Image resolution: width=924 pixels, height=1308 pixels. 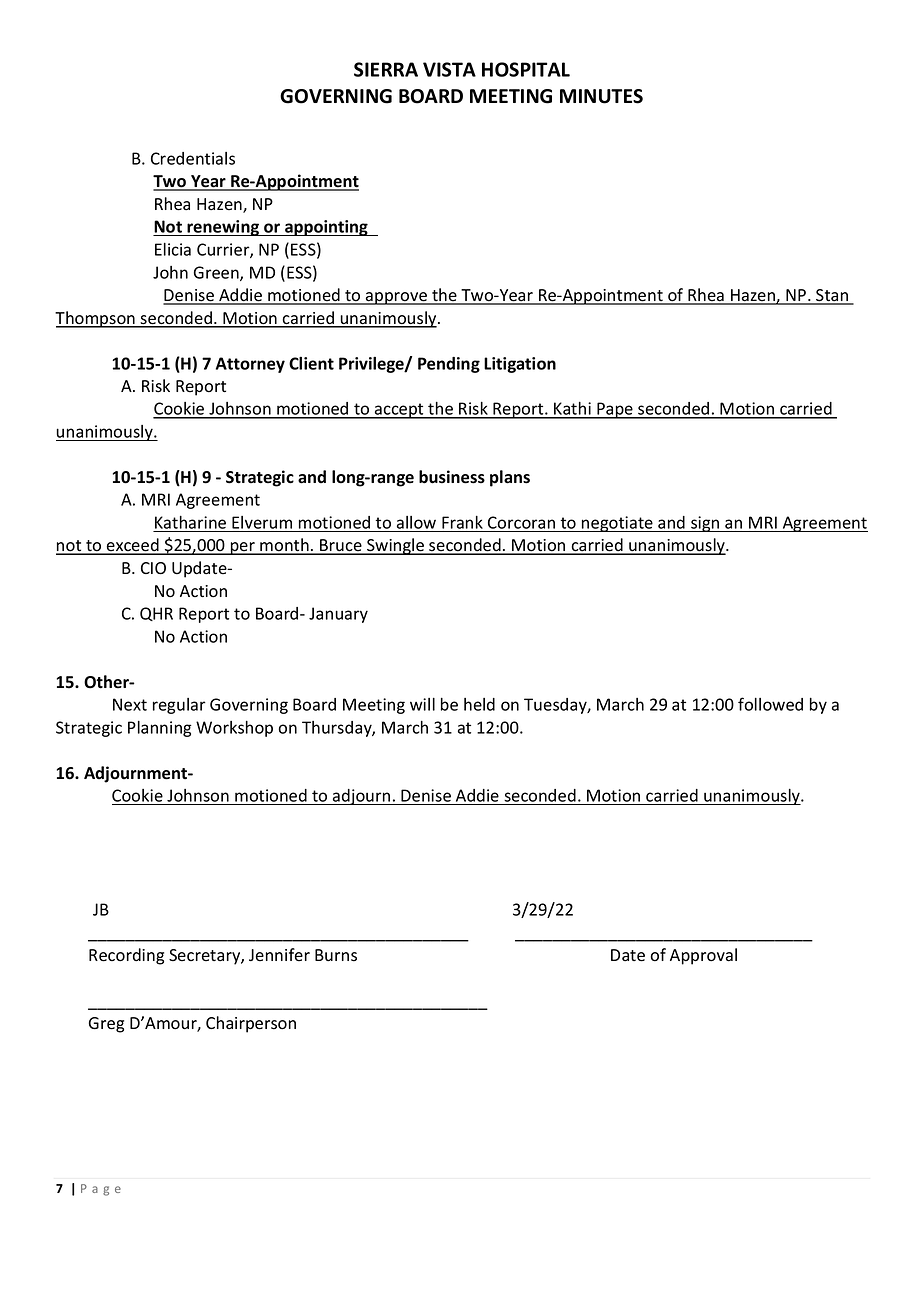 What do you see at coordinates (770, 704) in the screenshot?
I see `followed` at bounding box center [770, 704].
